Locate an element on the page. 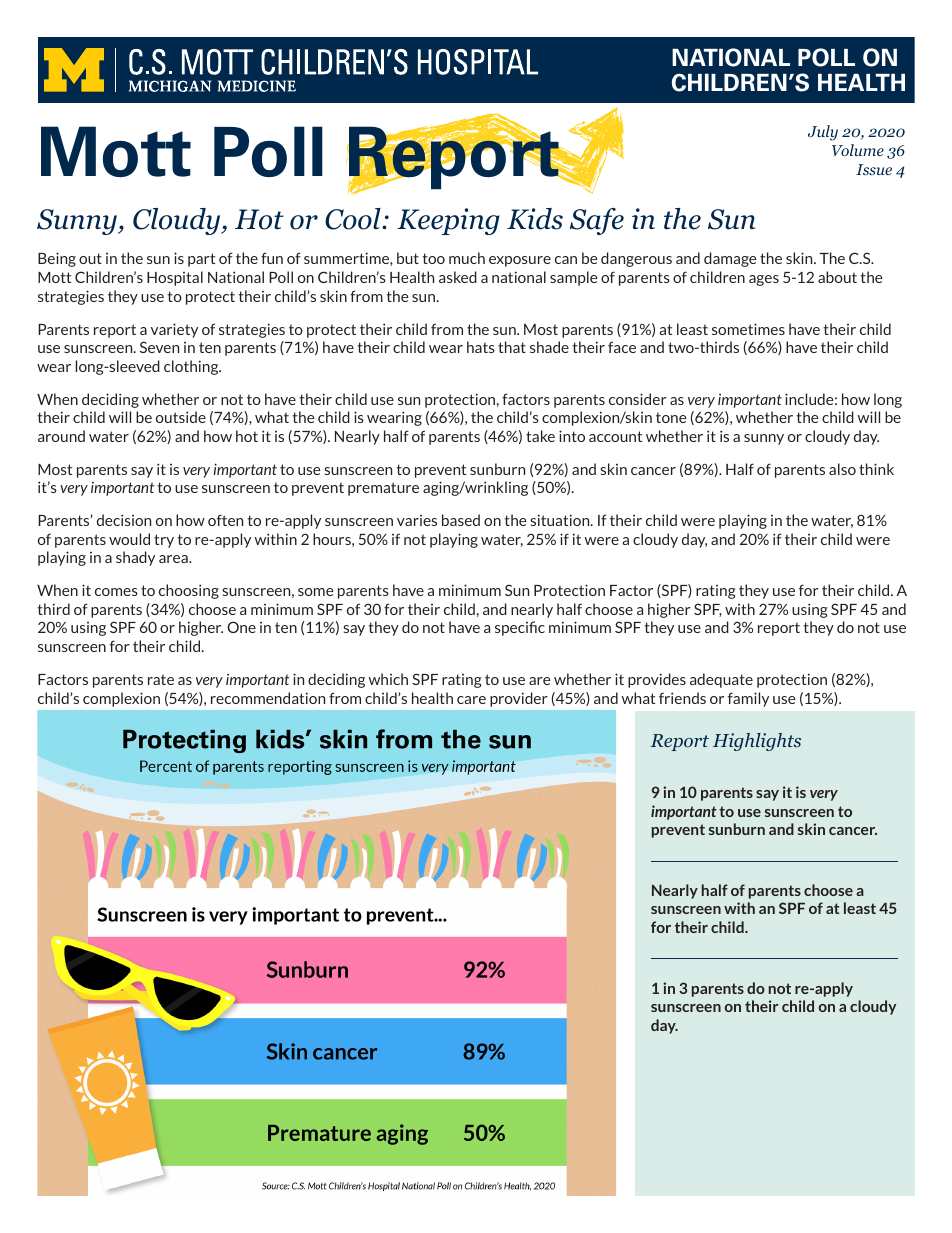 Image resolution: width=952 pixels, height=1233 pixels. asked is located at coordinates (458, 277).
